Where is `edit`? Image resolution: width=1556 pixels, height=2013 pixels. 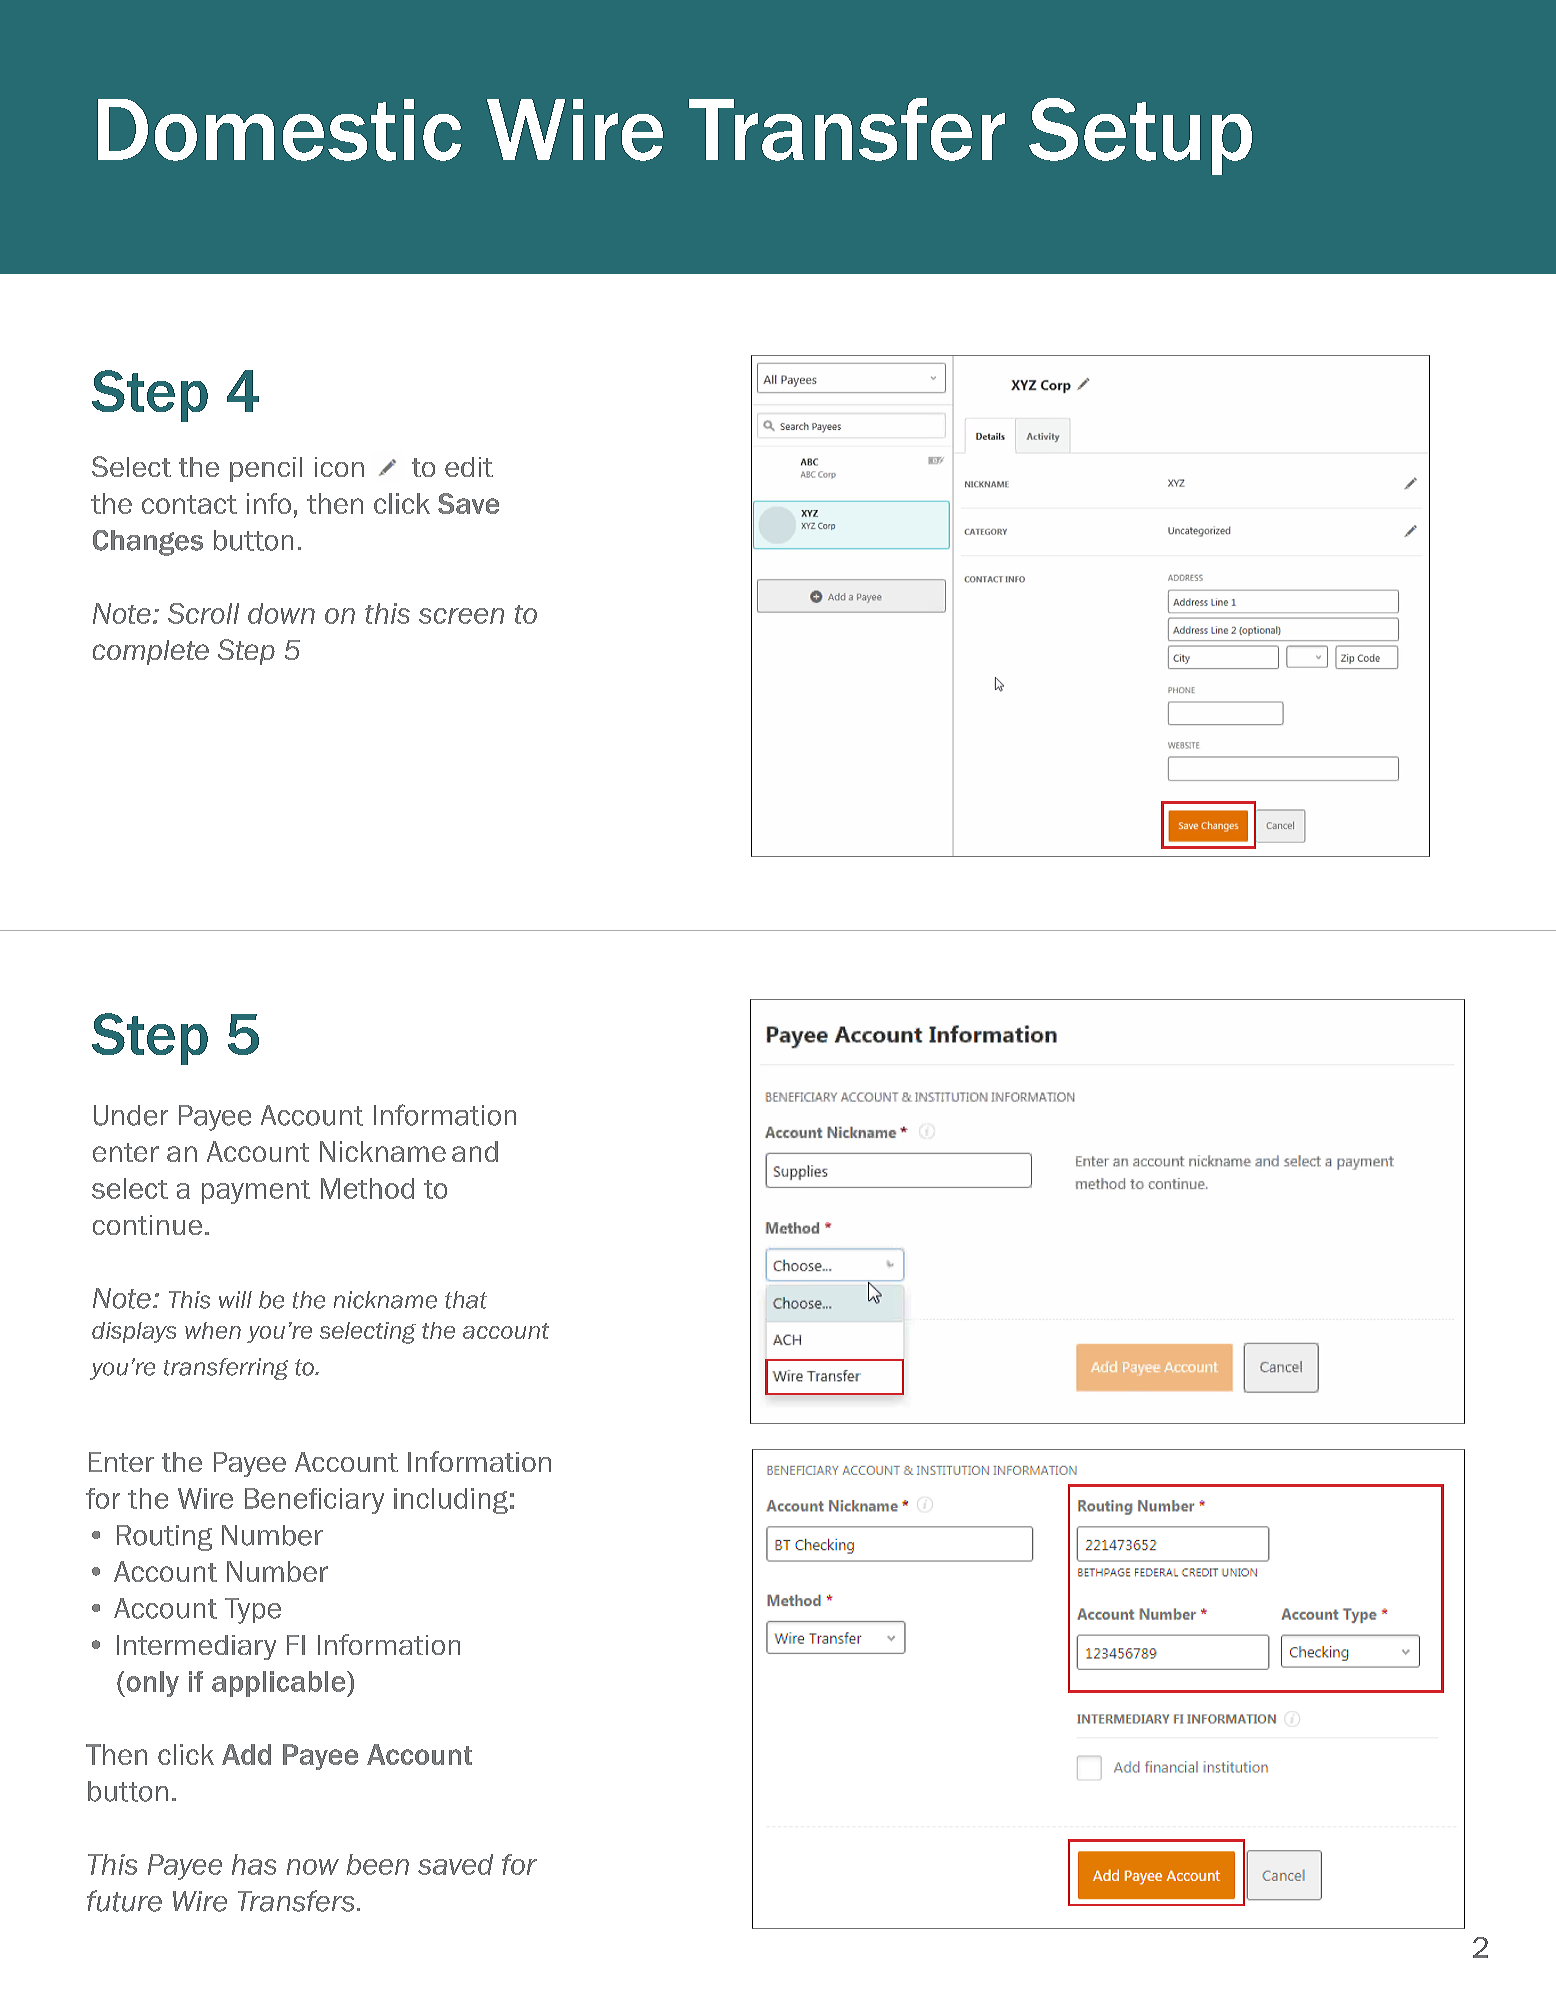
edit is located at coordinates (469, 467).
